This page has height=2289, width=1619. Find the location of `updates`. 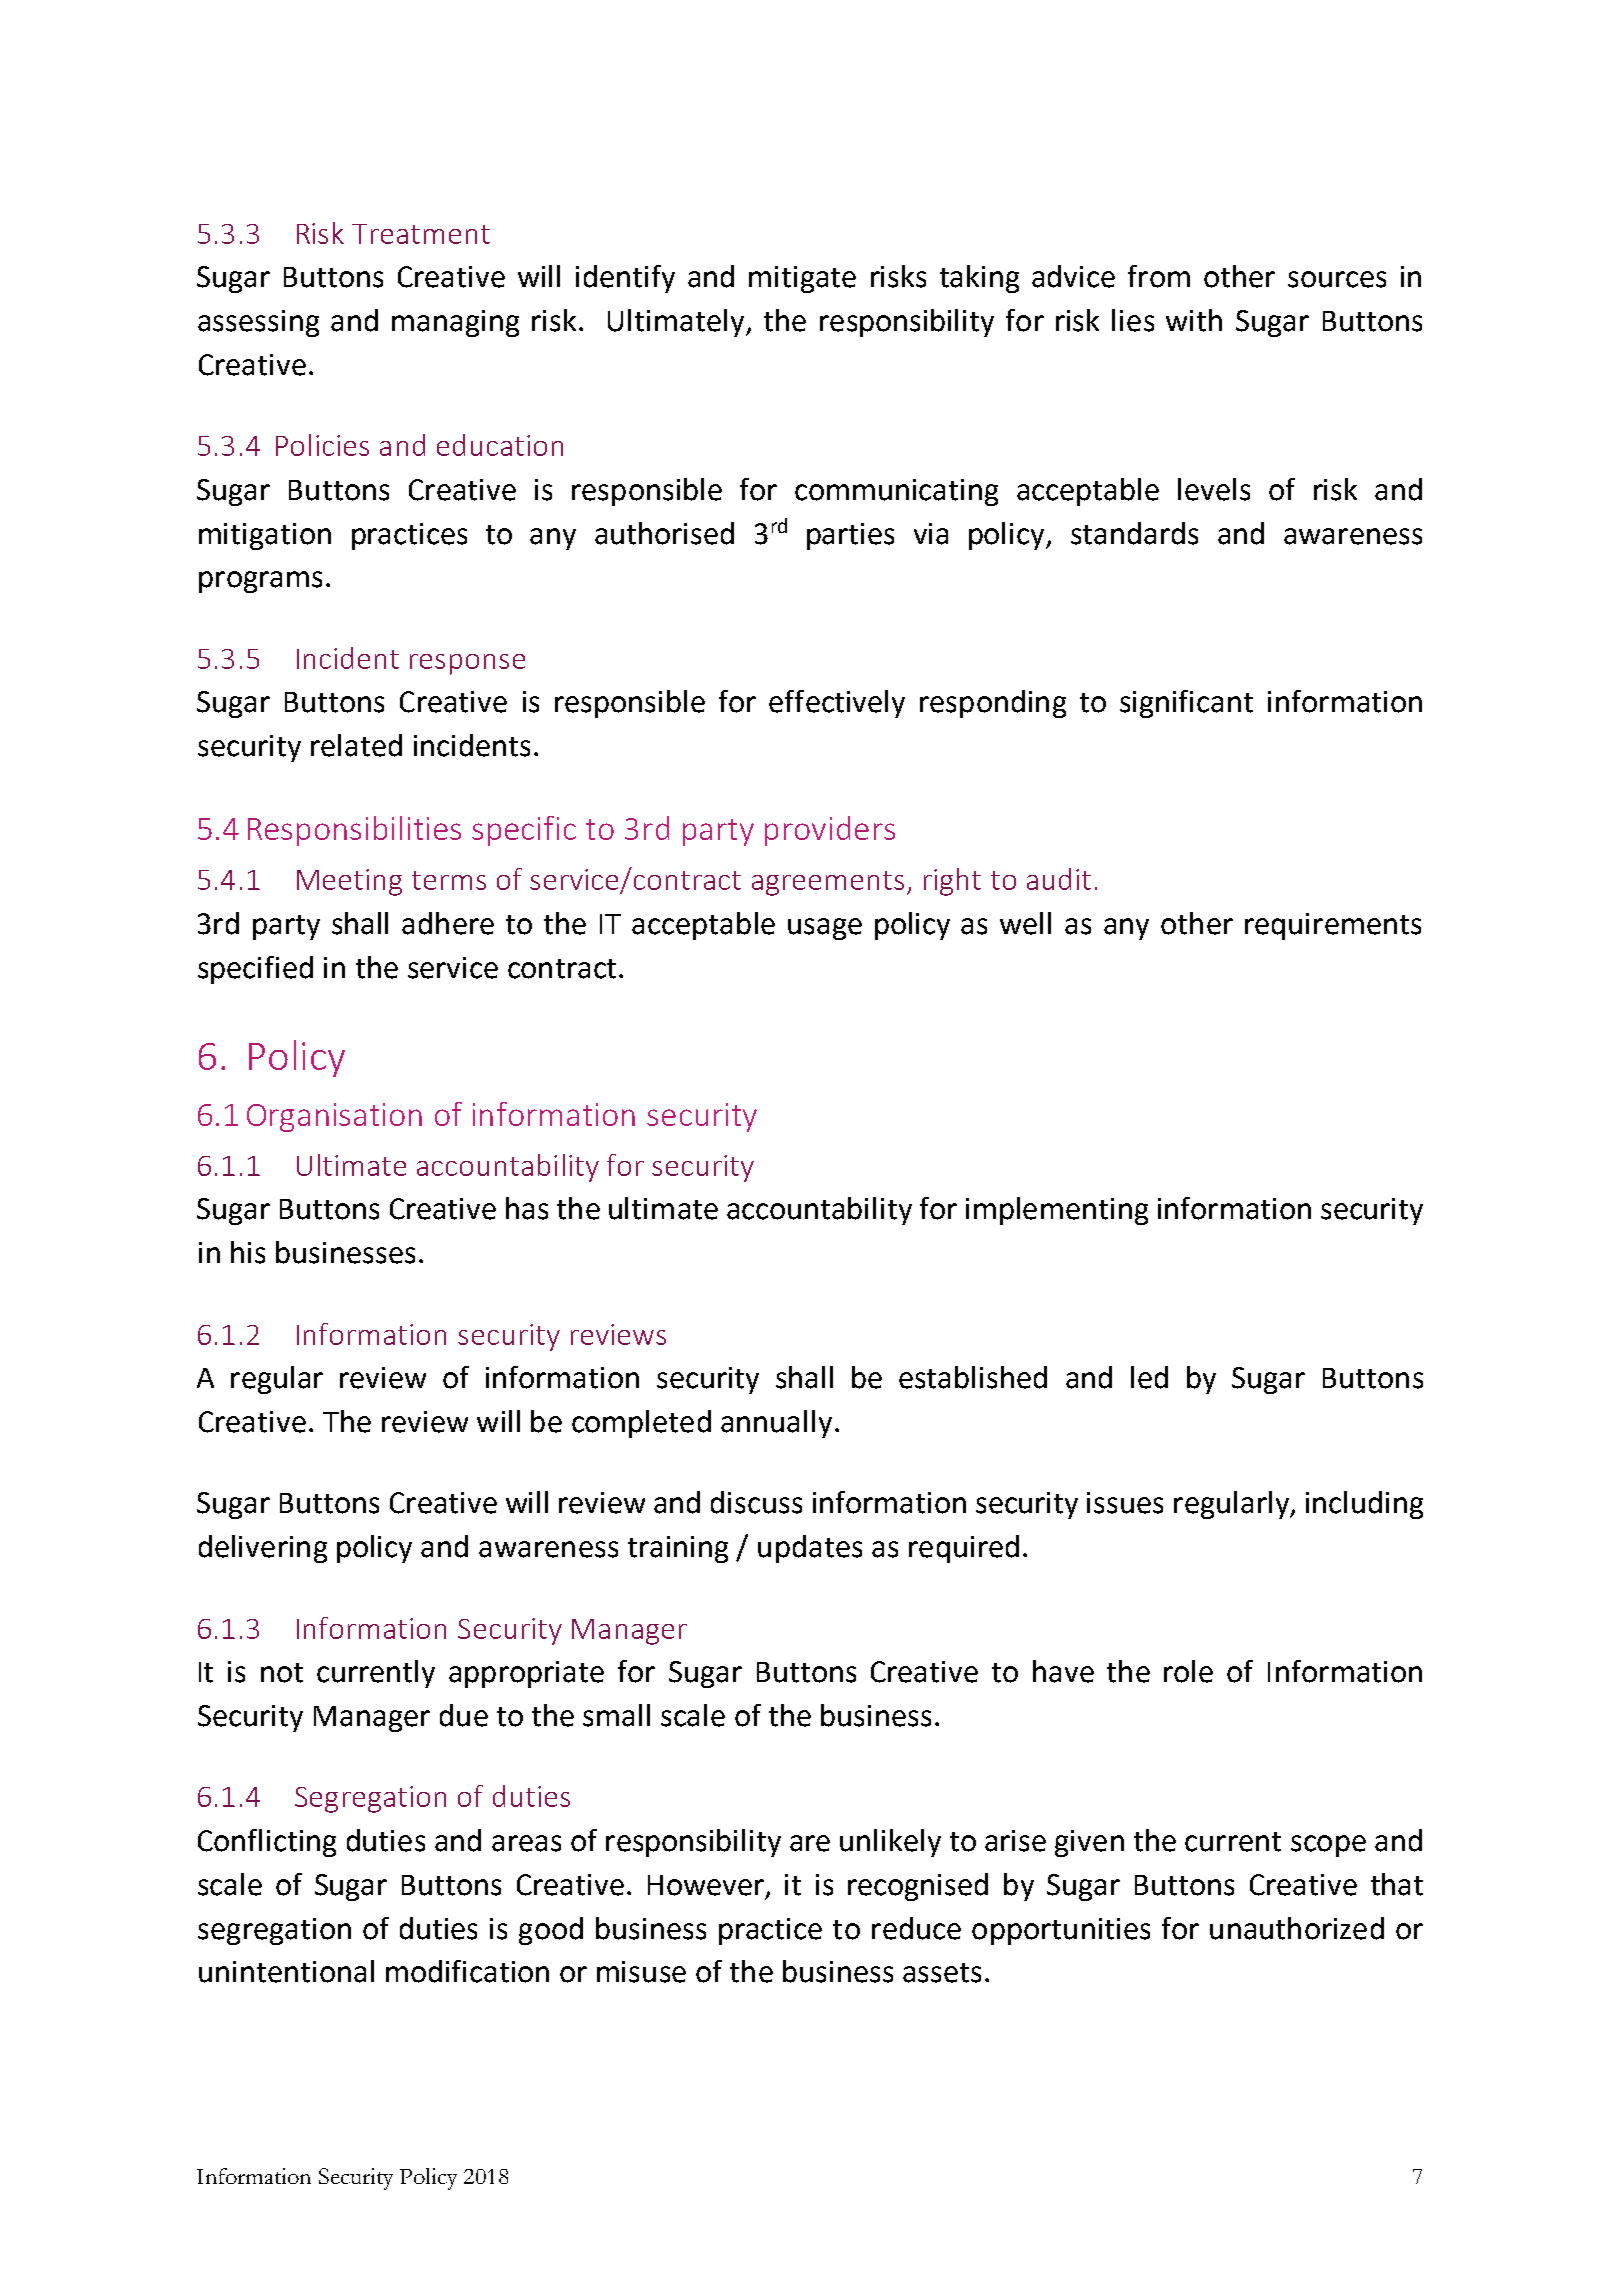

updates is located at coordinates (810, 1549).
